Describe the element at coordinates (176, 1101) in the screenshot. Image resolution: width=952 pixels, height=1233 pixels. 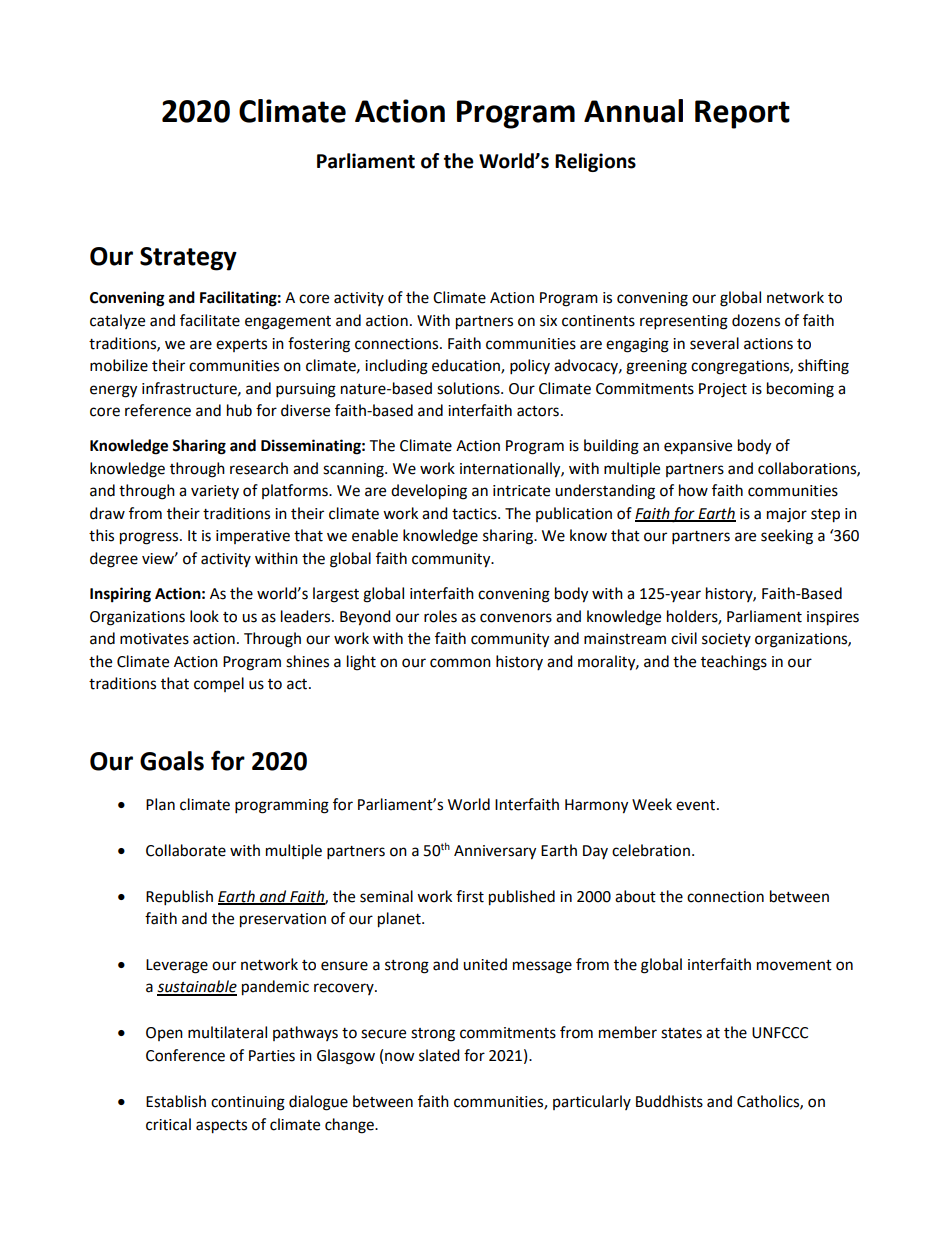
I see `Establish` at that location.
